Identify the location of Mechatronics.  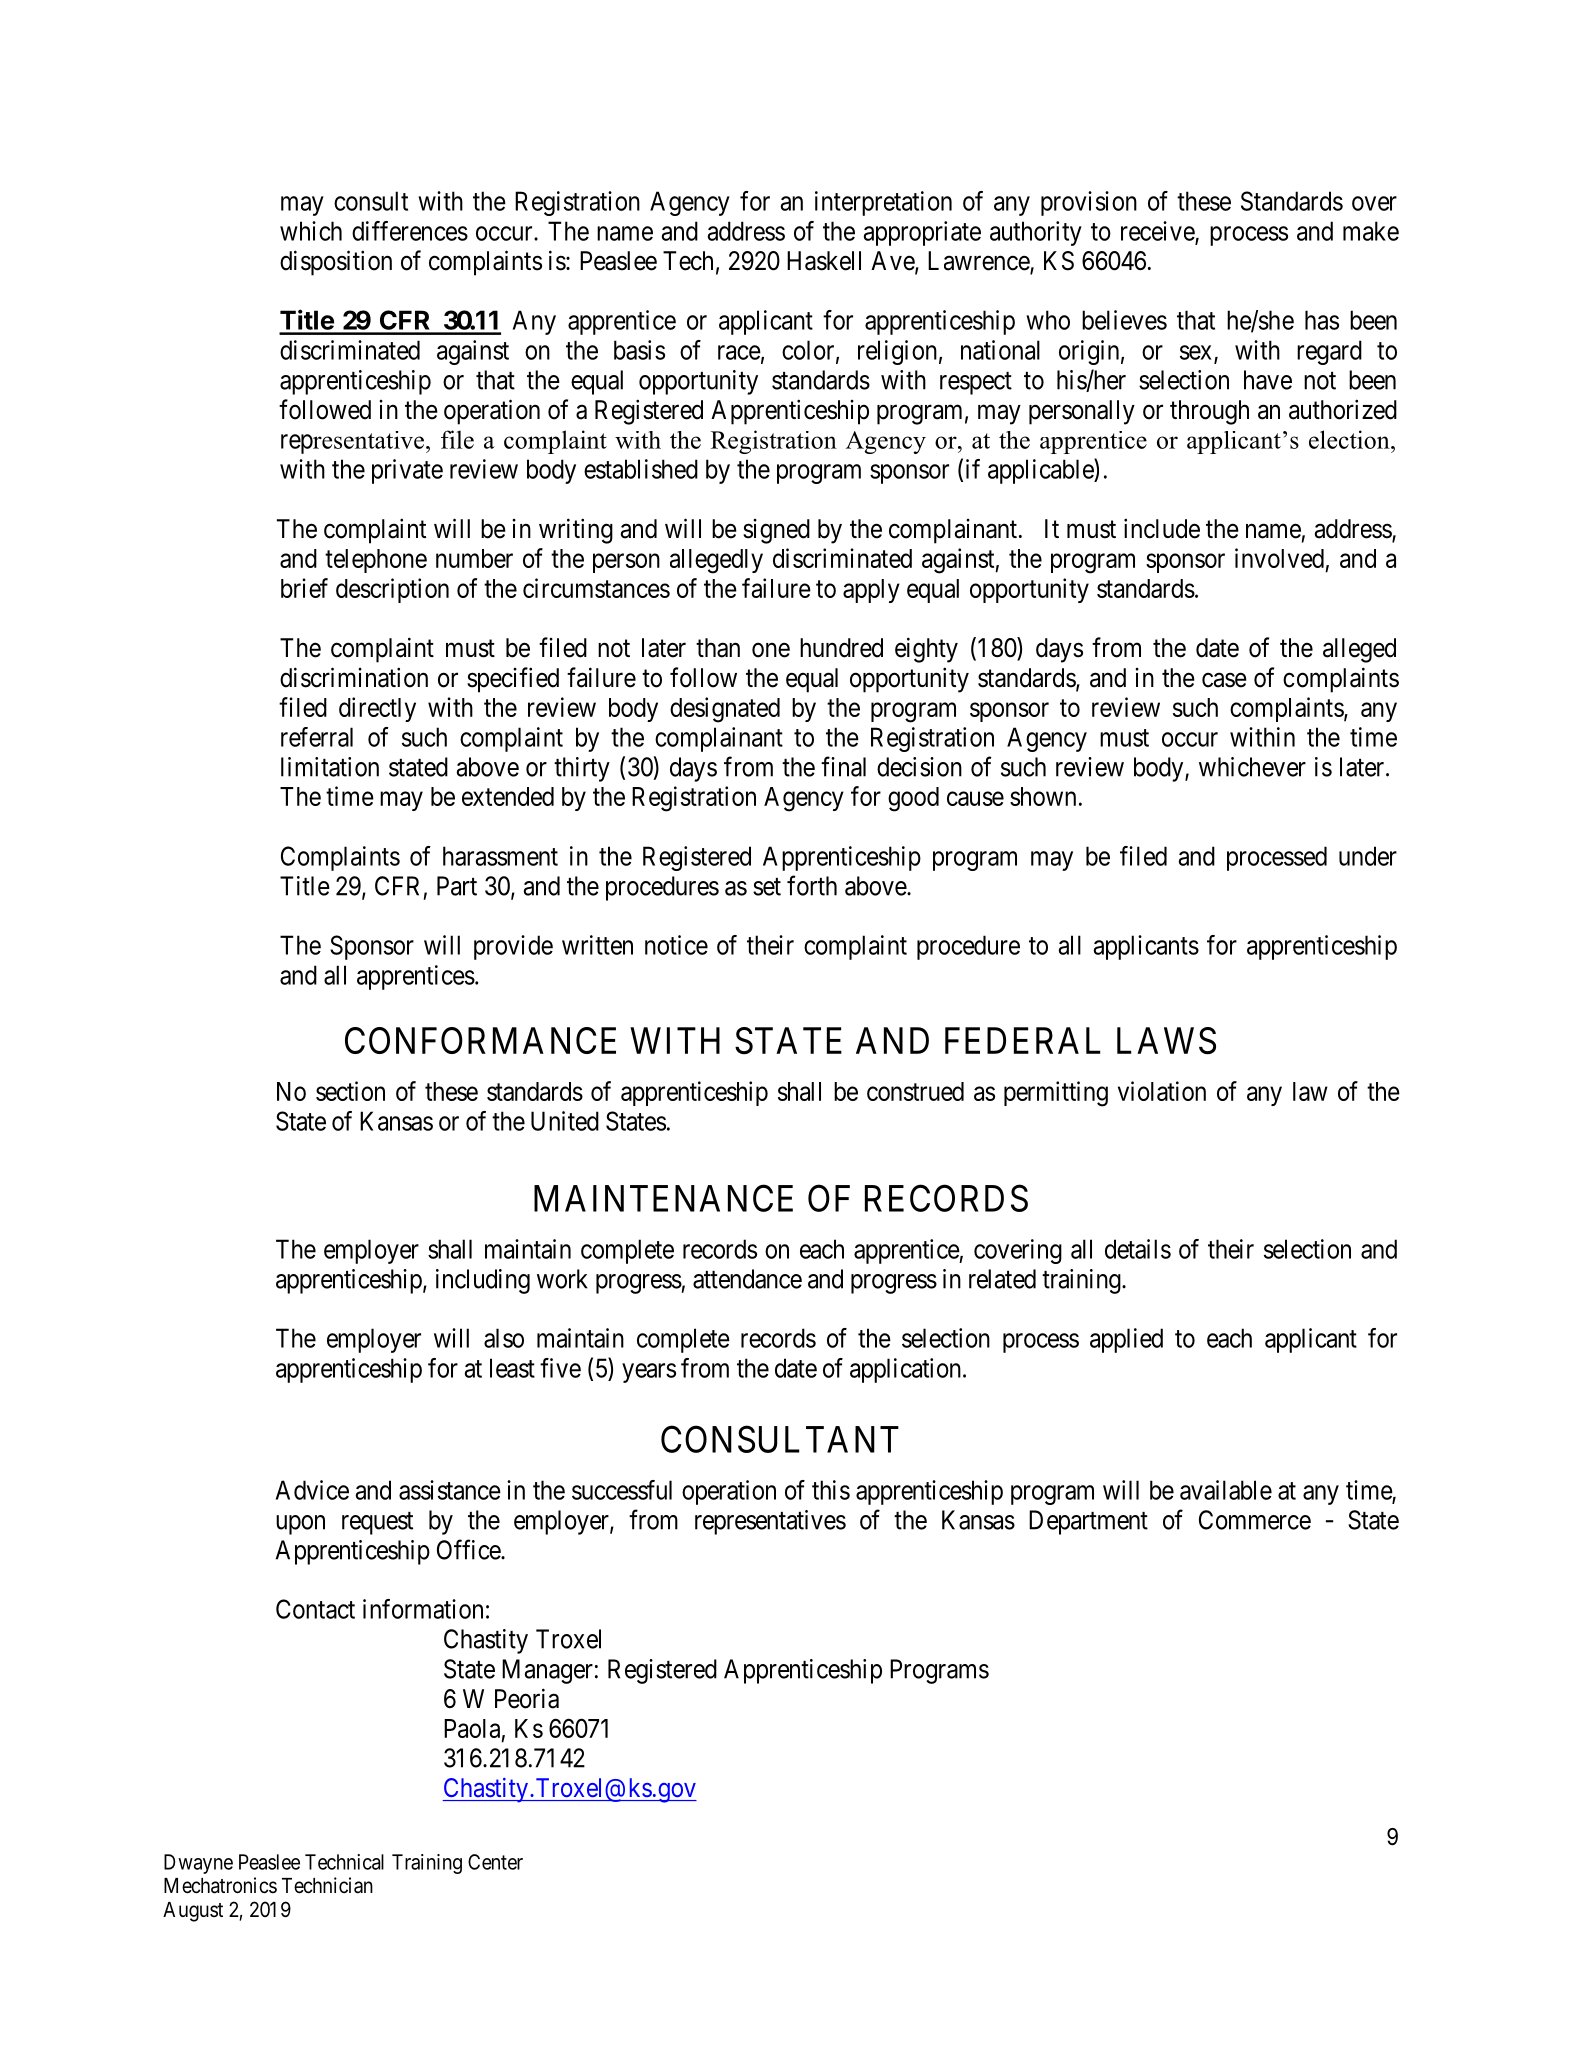
(220, 1885).
